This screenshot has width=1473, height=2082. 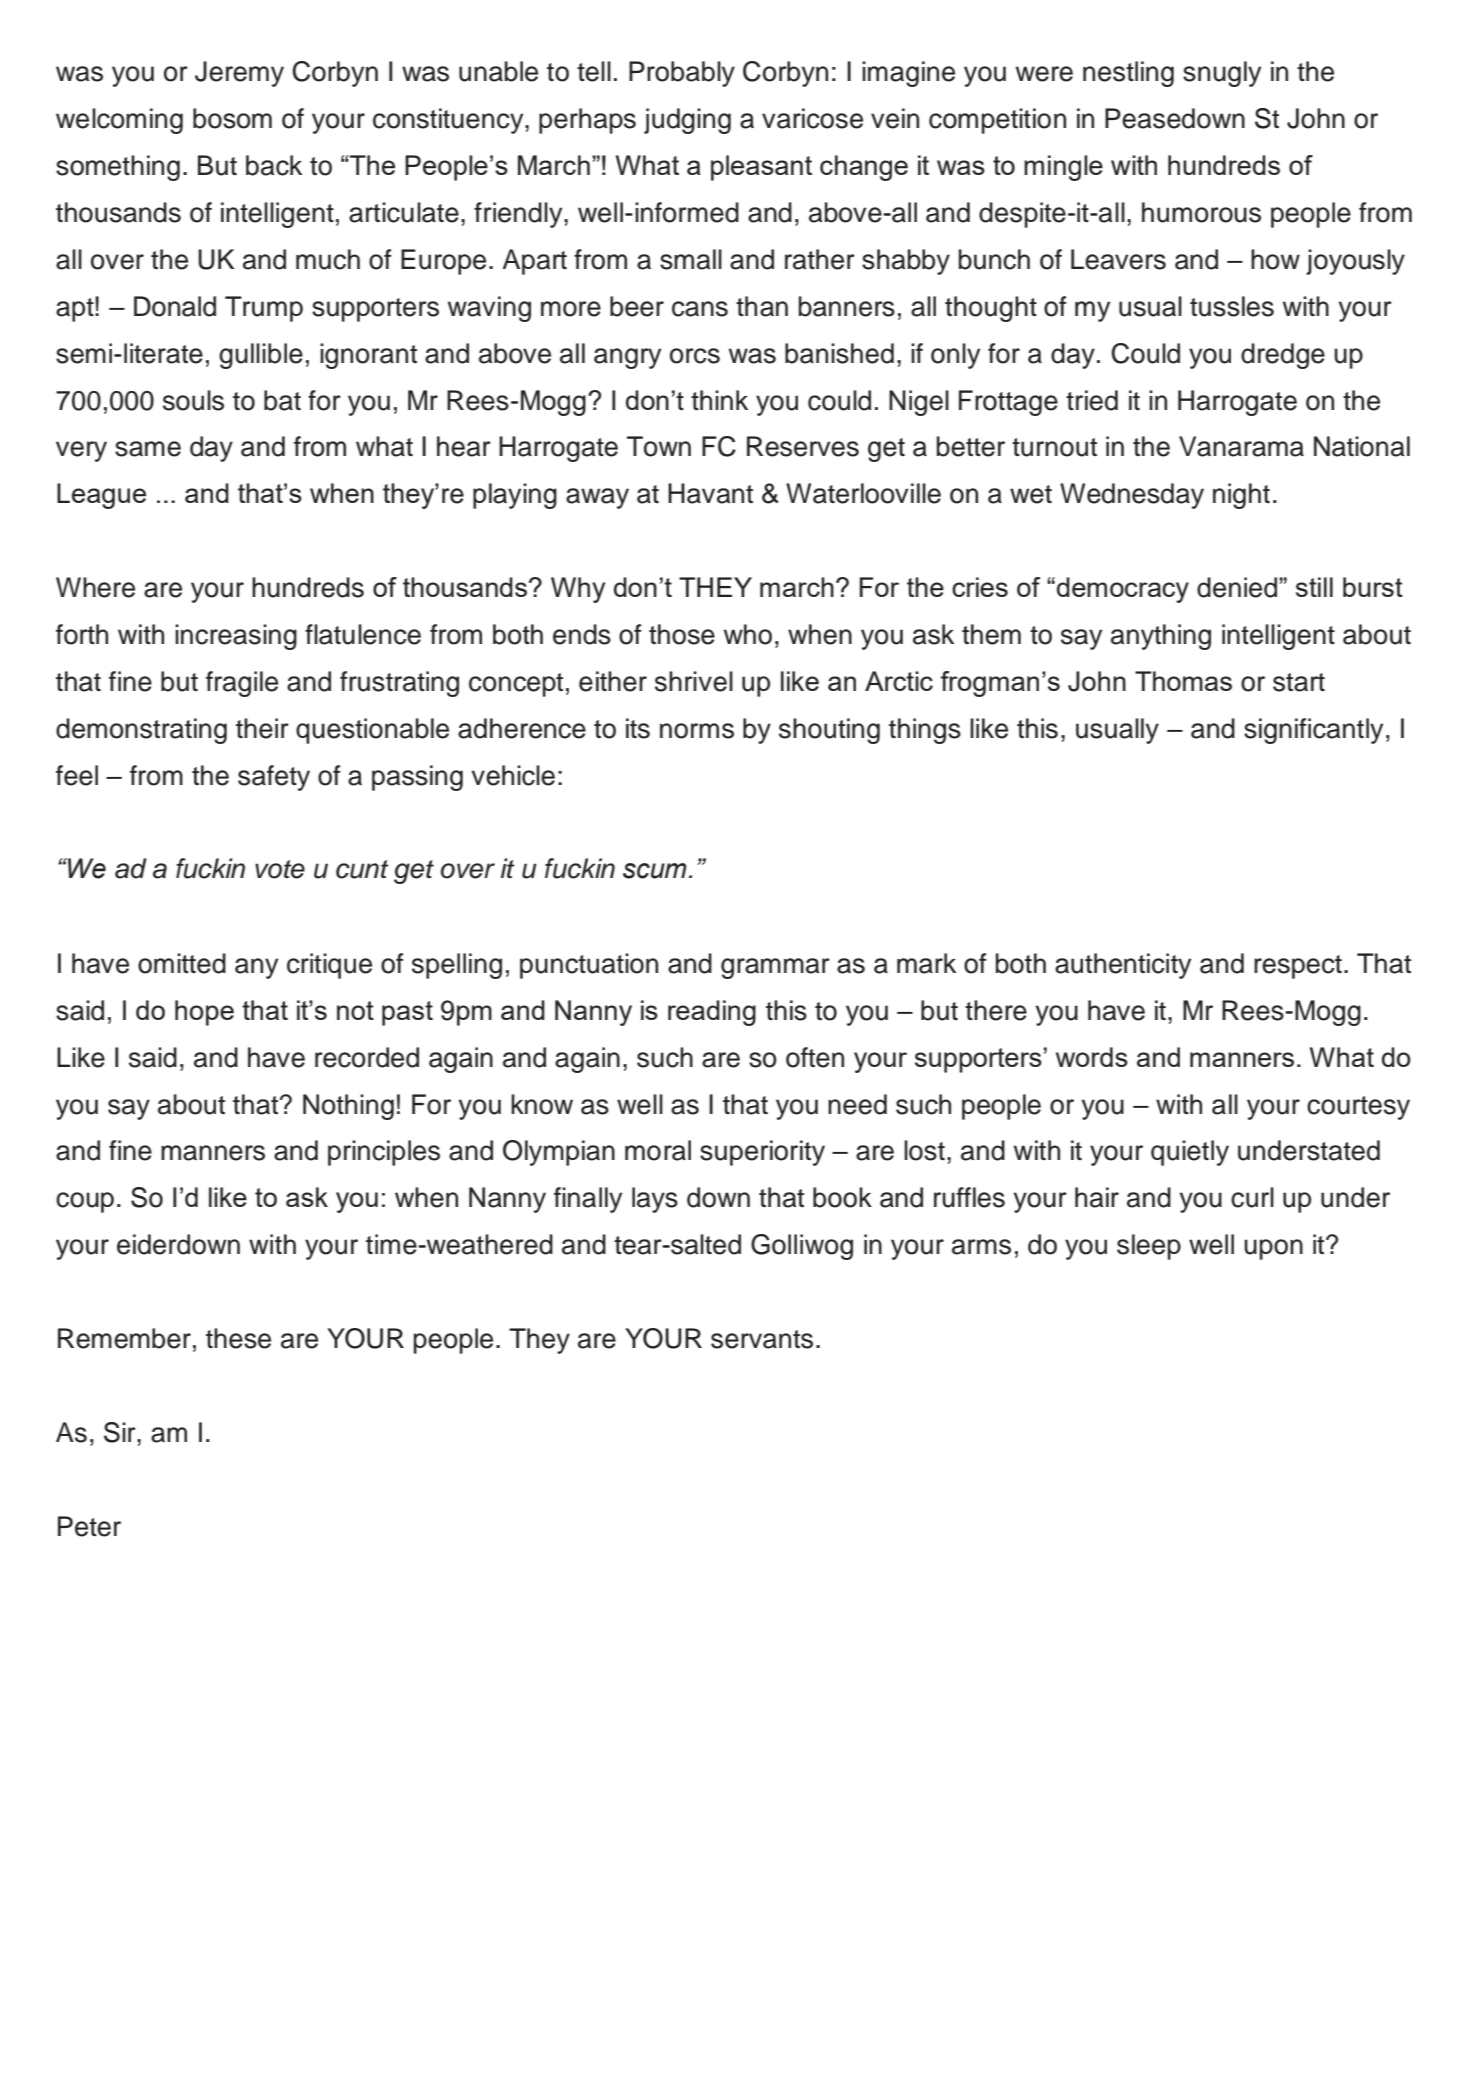 What do you see at coordinates (121, 1432) in the screenshot?
I see `Sir` at bounding box center [121, 1432].
